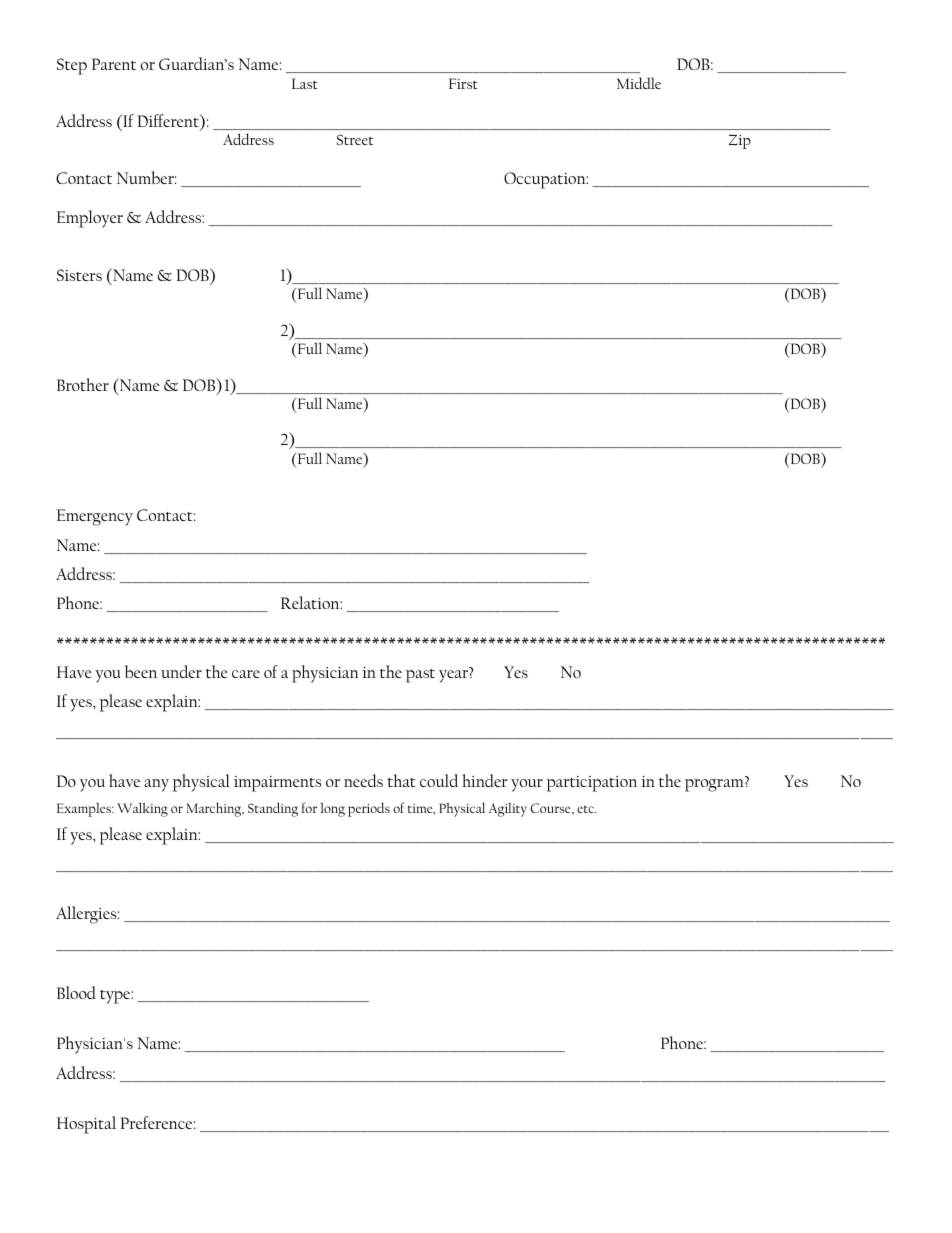 The image size is (952, 1233). I want to click on First, so click(463, 83).
